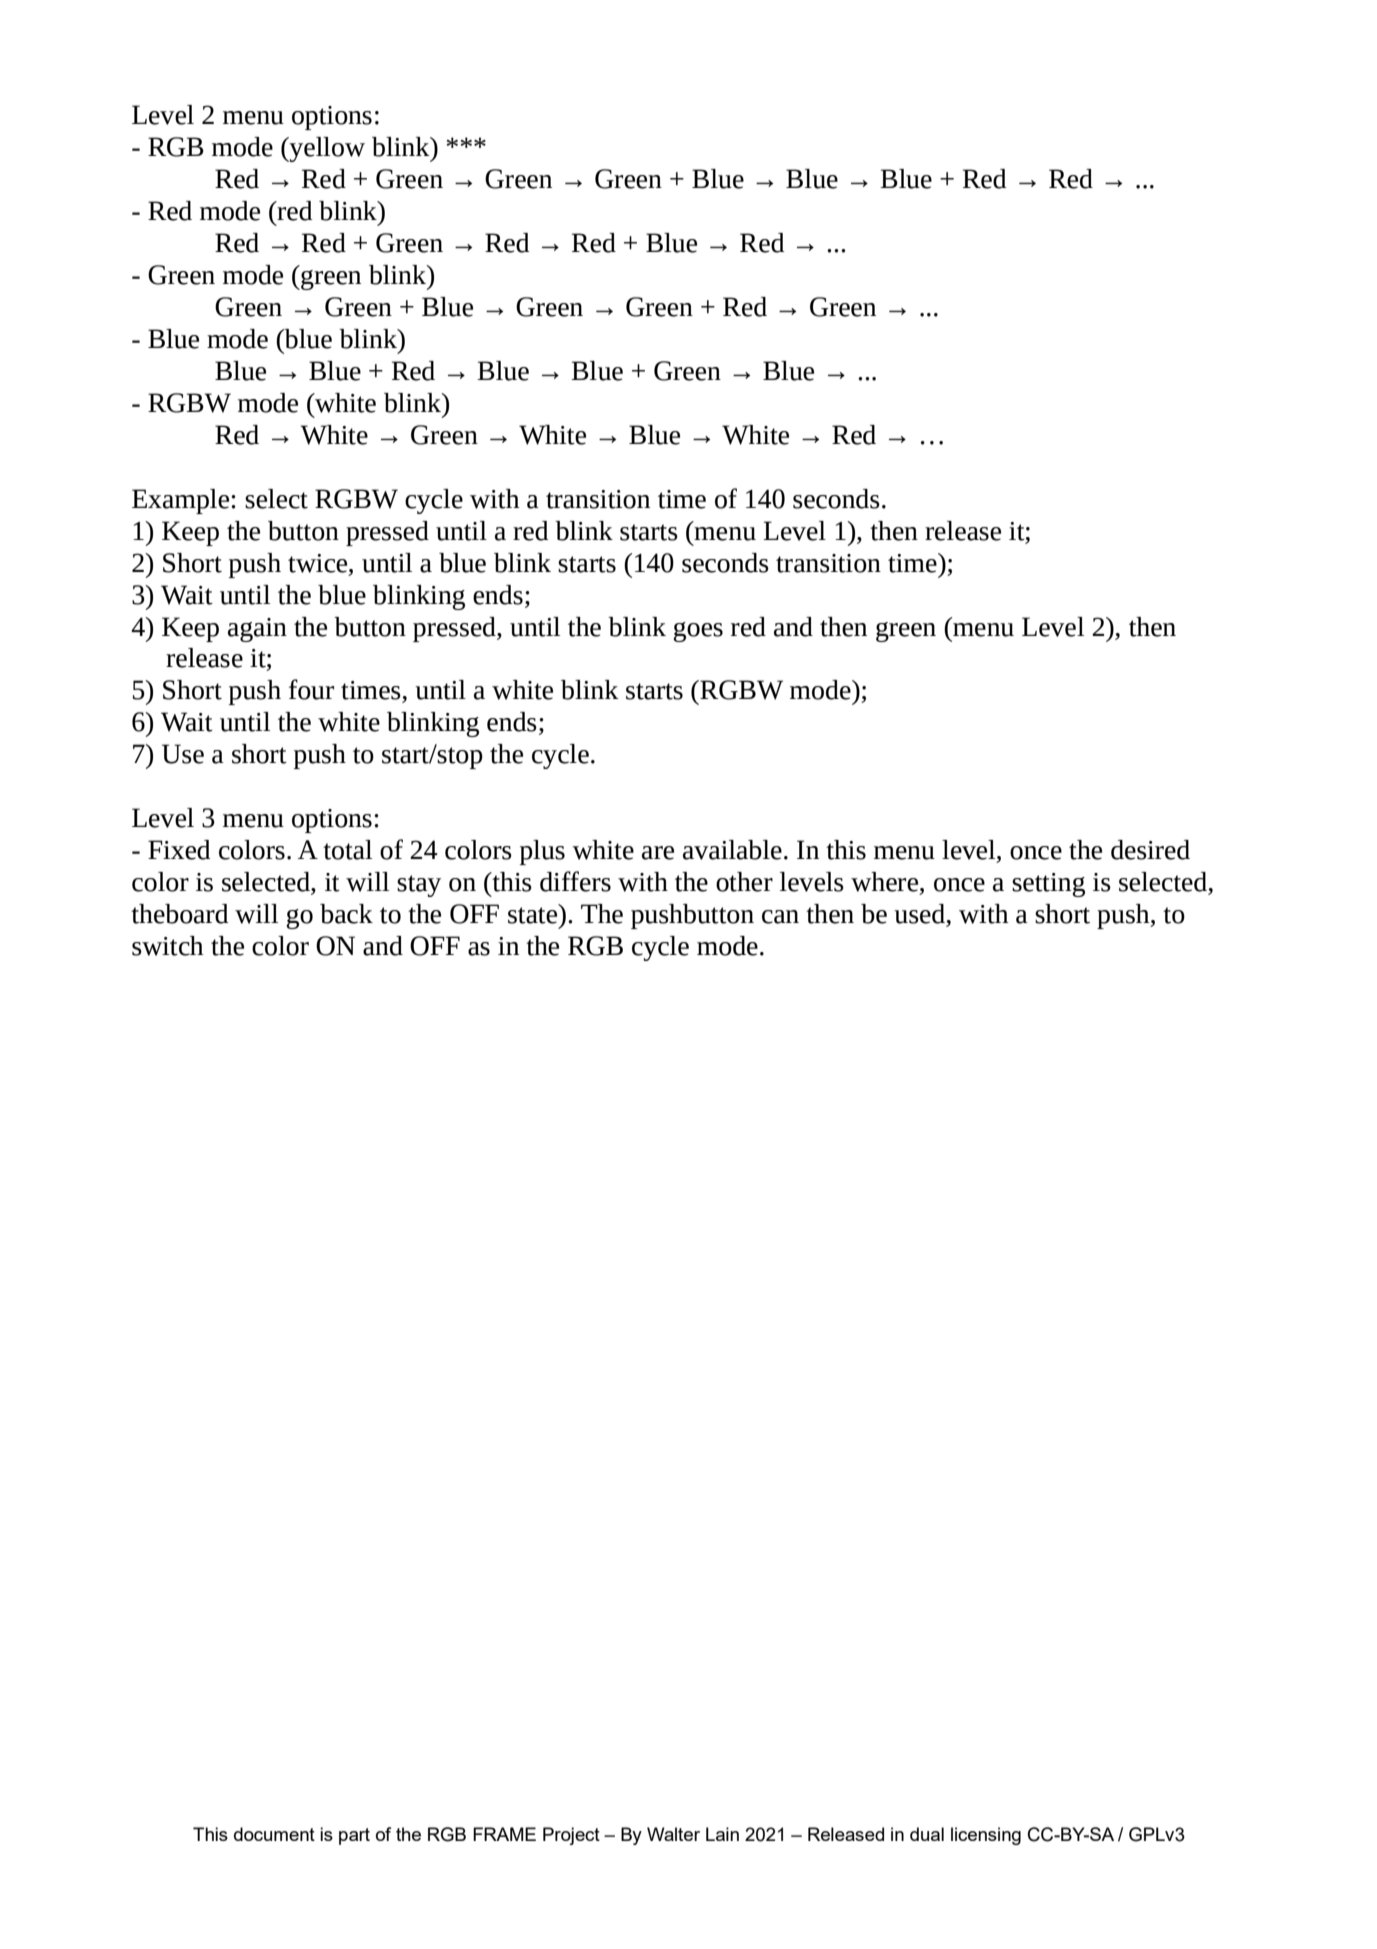  I want to click on setting, so click(1048, 885).
